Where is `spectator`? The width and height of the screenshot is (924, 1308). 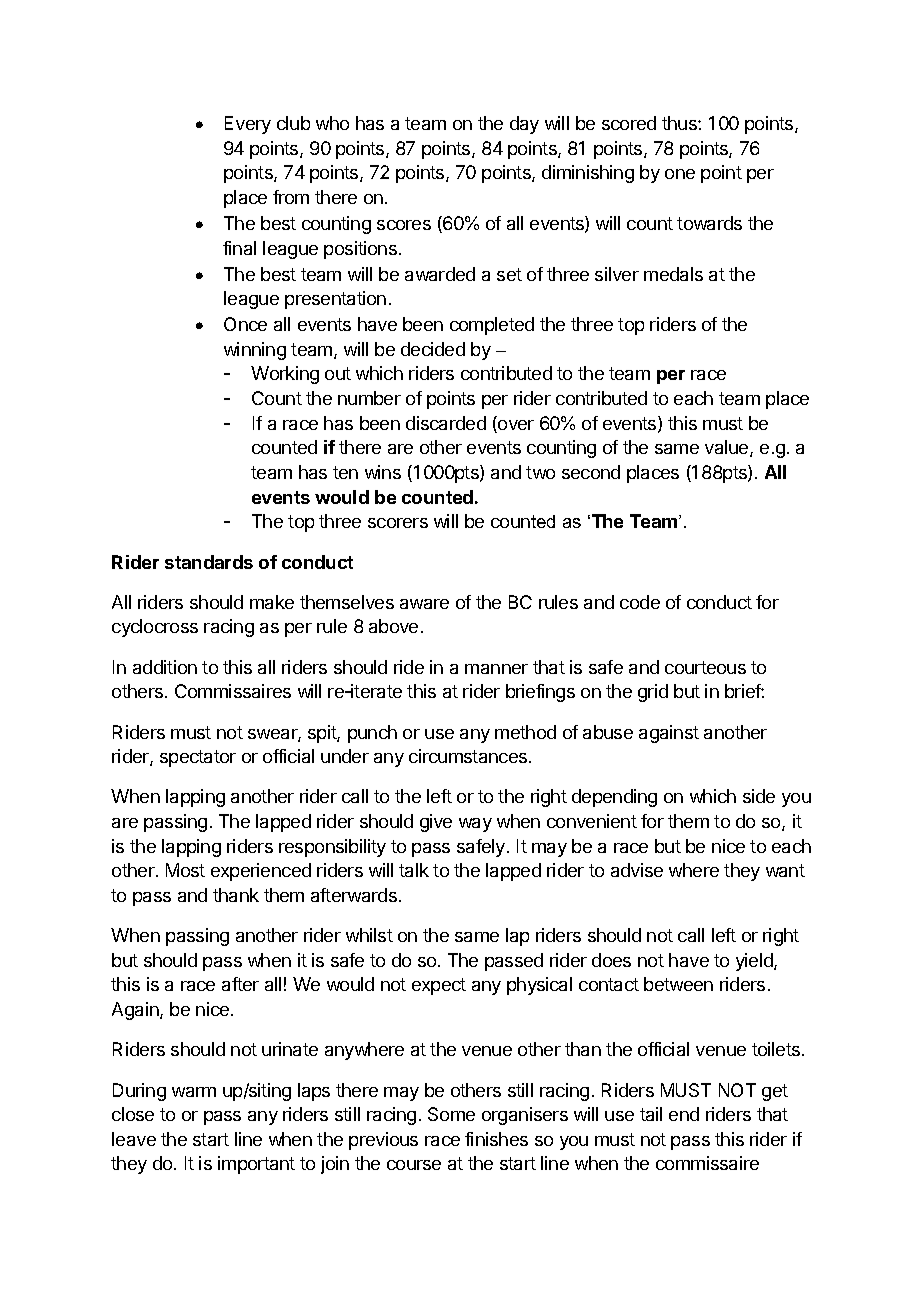 spectator is located at coordinates (198, 758).
